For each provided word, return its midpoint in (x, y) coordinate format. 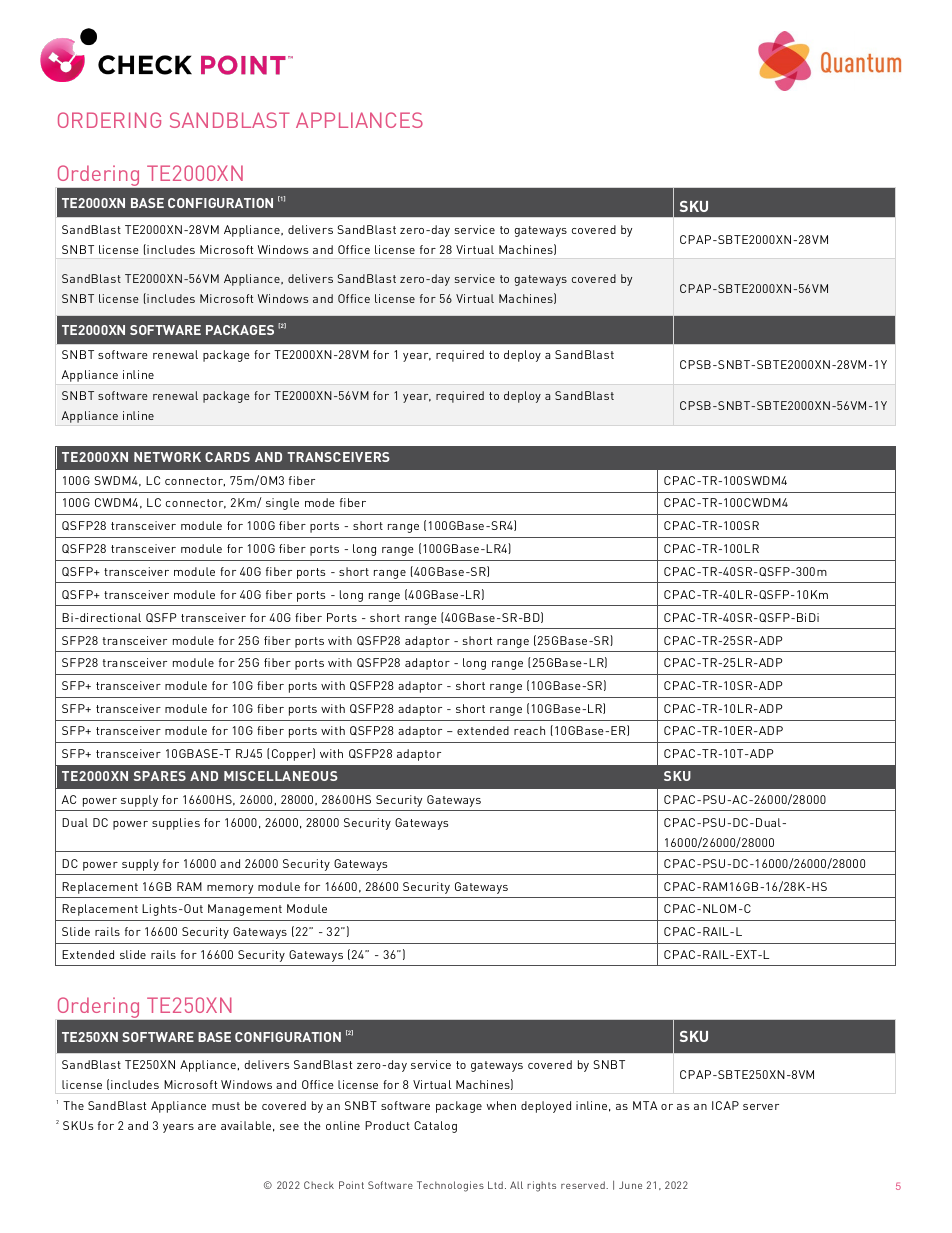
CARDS (227, 457)
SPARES (160, 776)
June (630, 1185)
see (289, 1127)
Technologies (450, 1186)
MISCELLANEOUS (281, 776)
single (282, 504)
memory (230, 889)
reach (529, 730)
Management (245, 910)
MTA (645, 1105)
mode (320, 502)
